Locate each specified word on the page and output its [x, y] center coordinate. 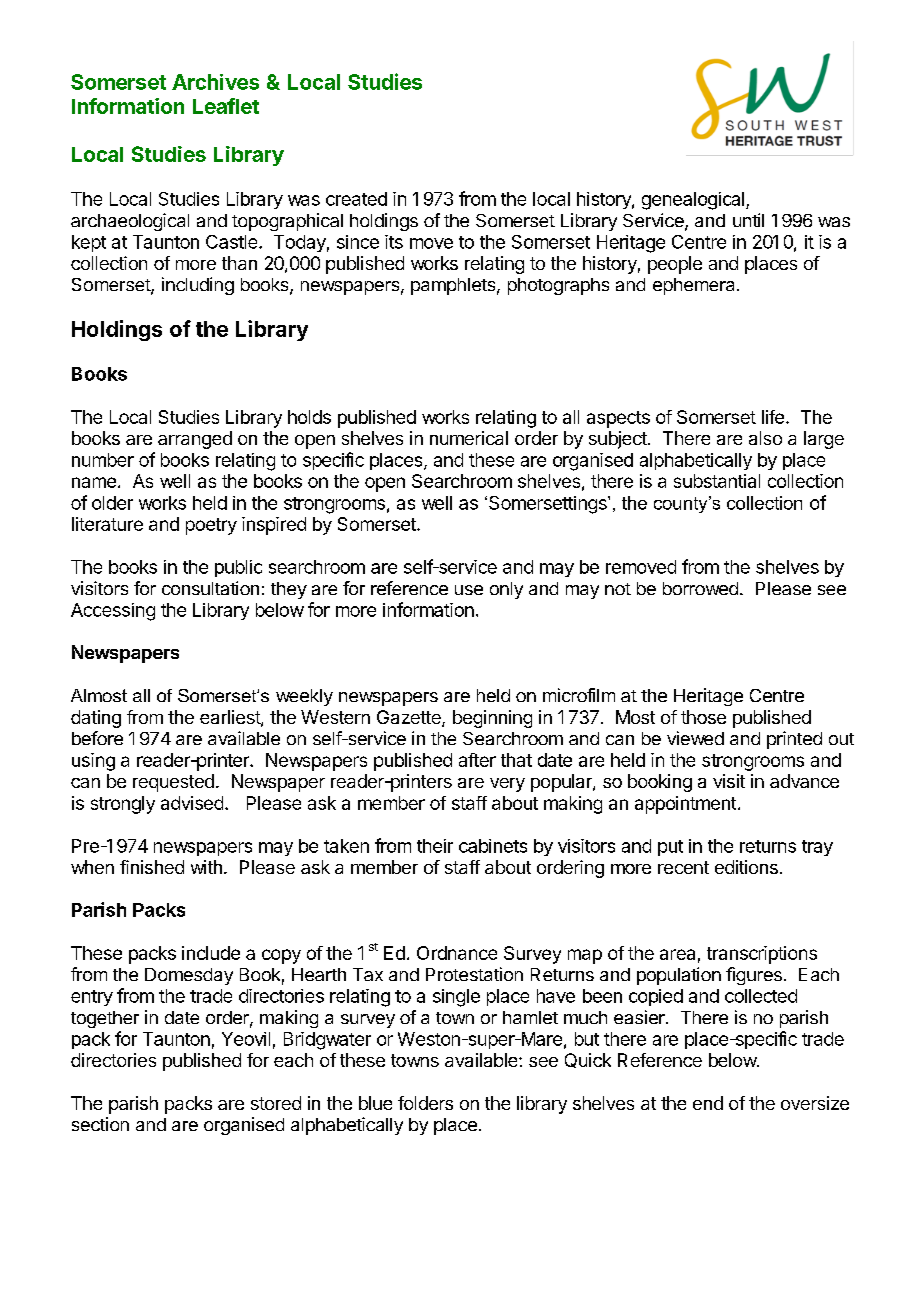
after [477, 760]
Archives [215, 82]
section [100, 1124]
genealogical [693, 201]
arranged [195, 440]
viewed [695, 738]
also [765, 438]
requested [173, 783]
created [356, 199]
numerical [469, 438]
